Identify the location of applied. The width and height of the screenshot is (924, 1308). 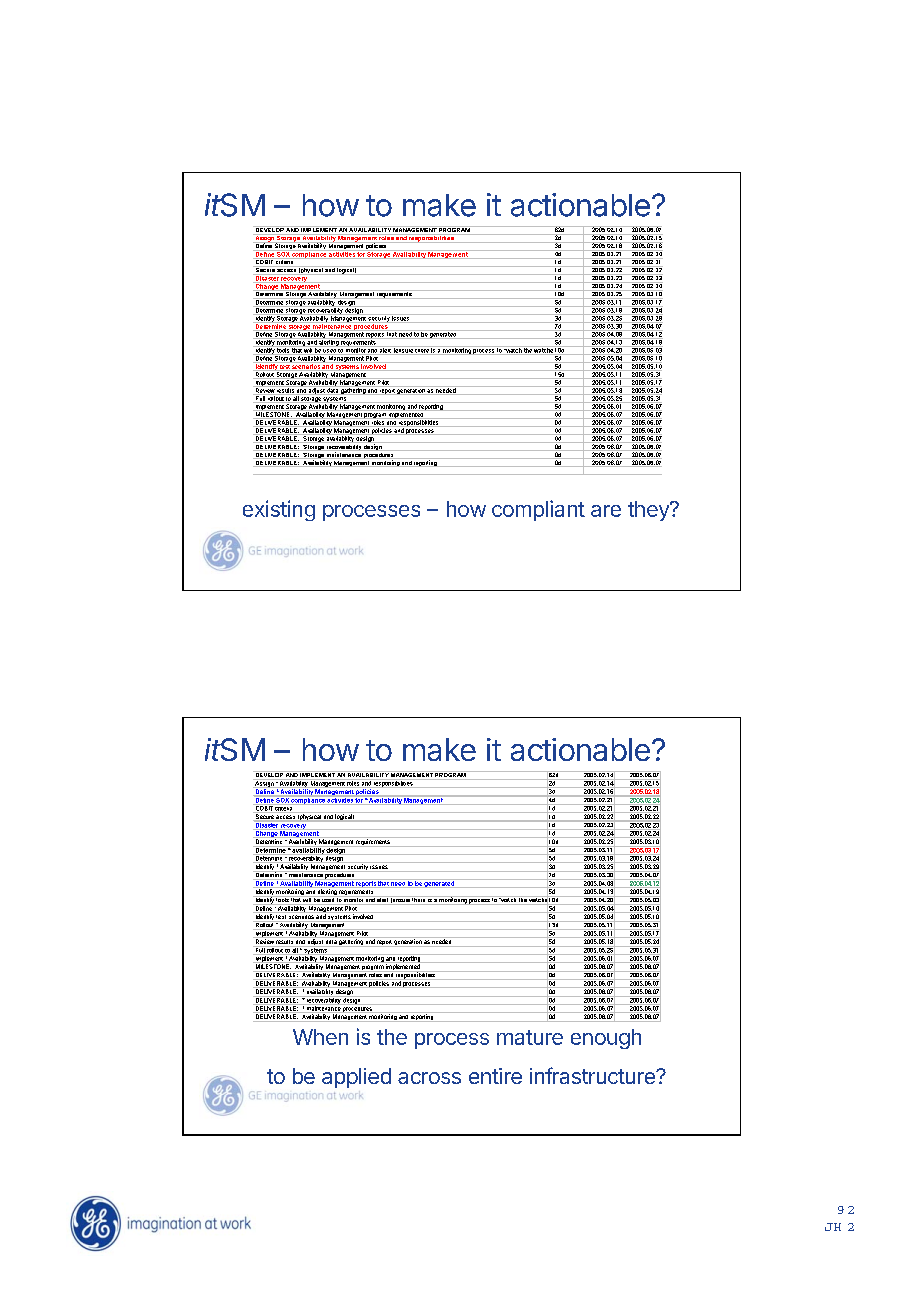
(356, 1078).
